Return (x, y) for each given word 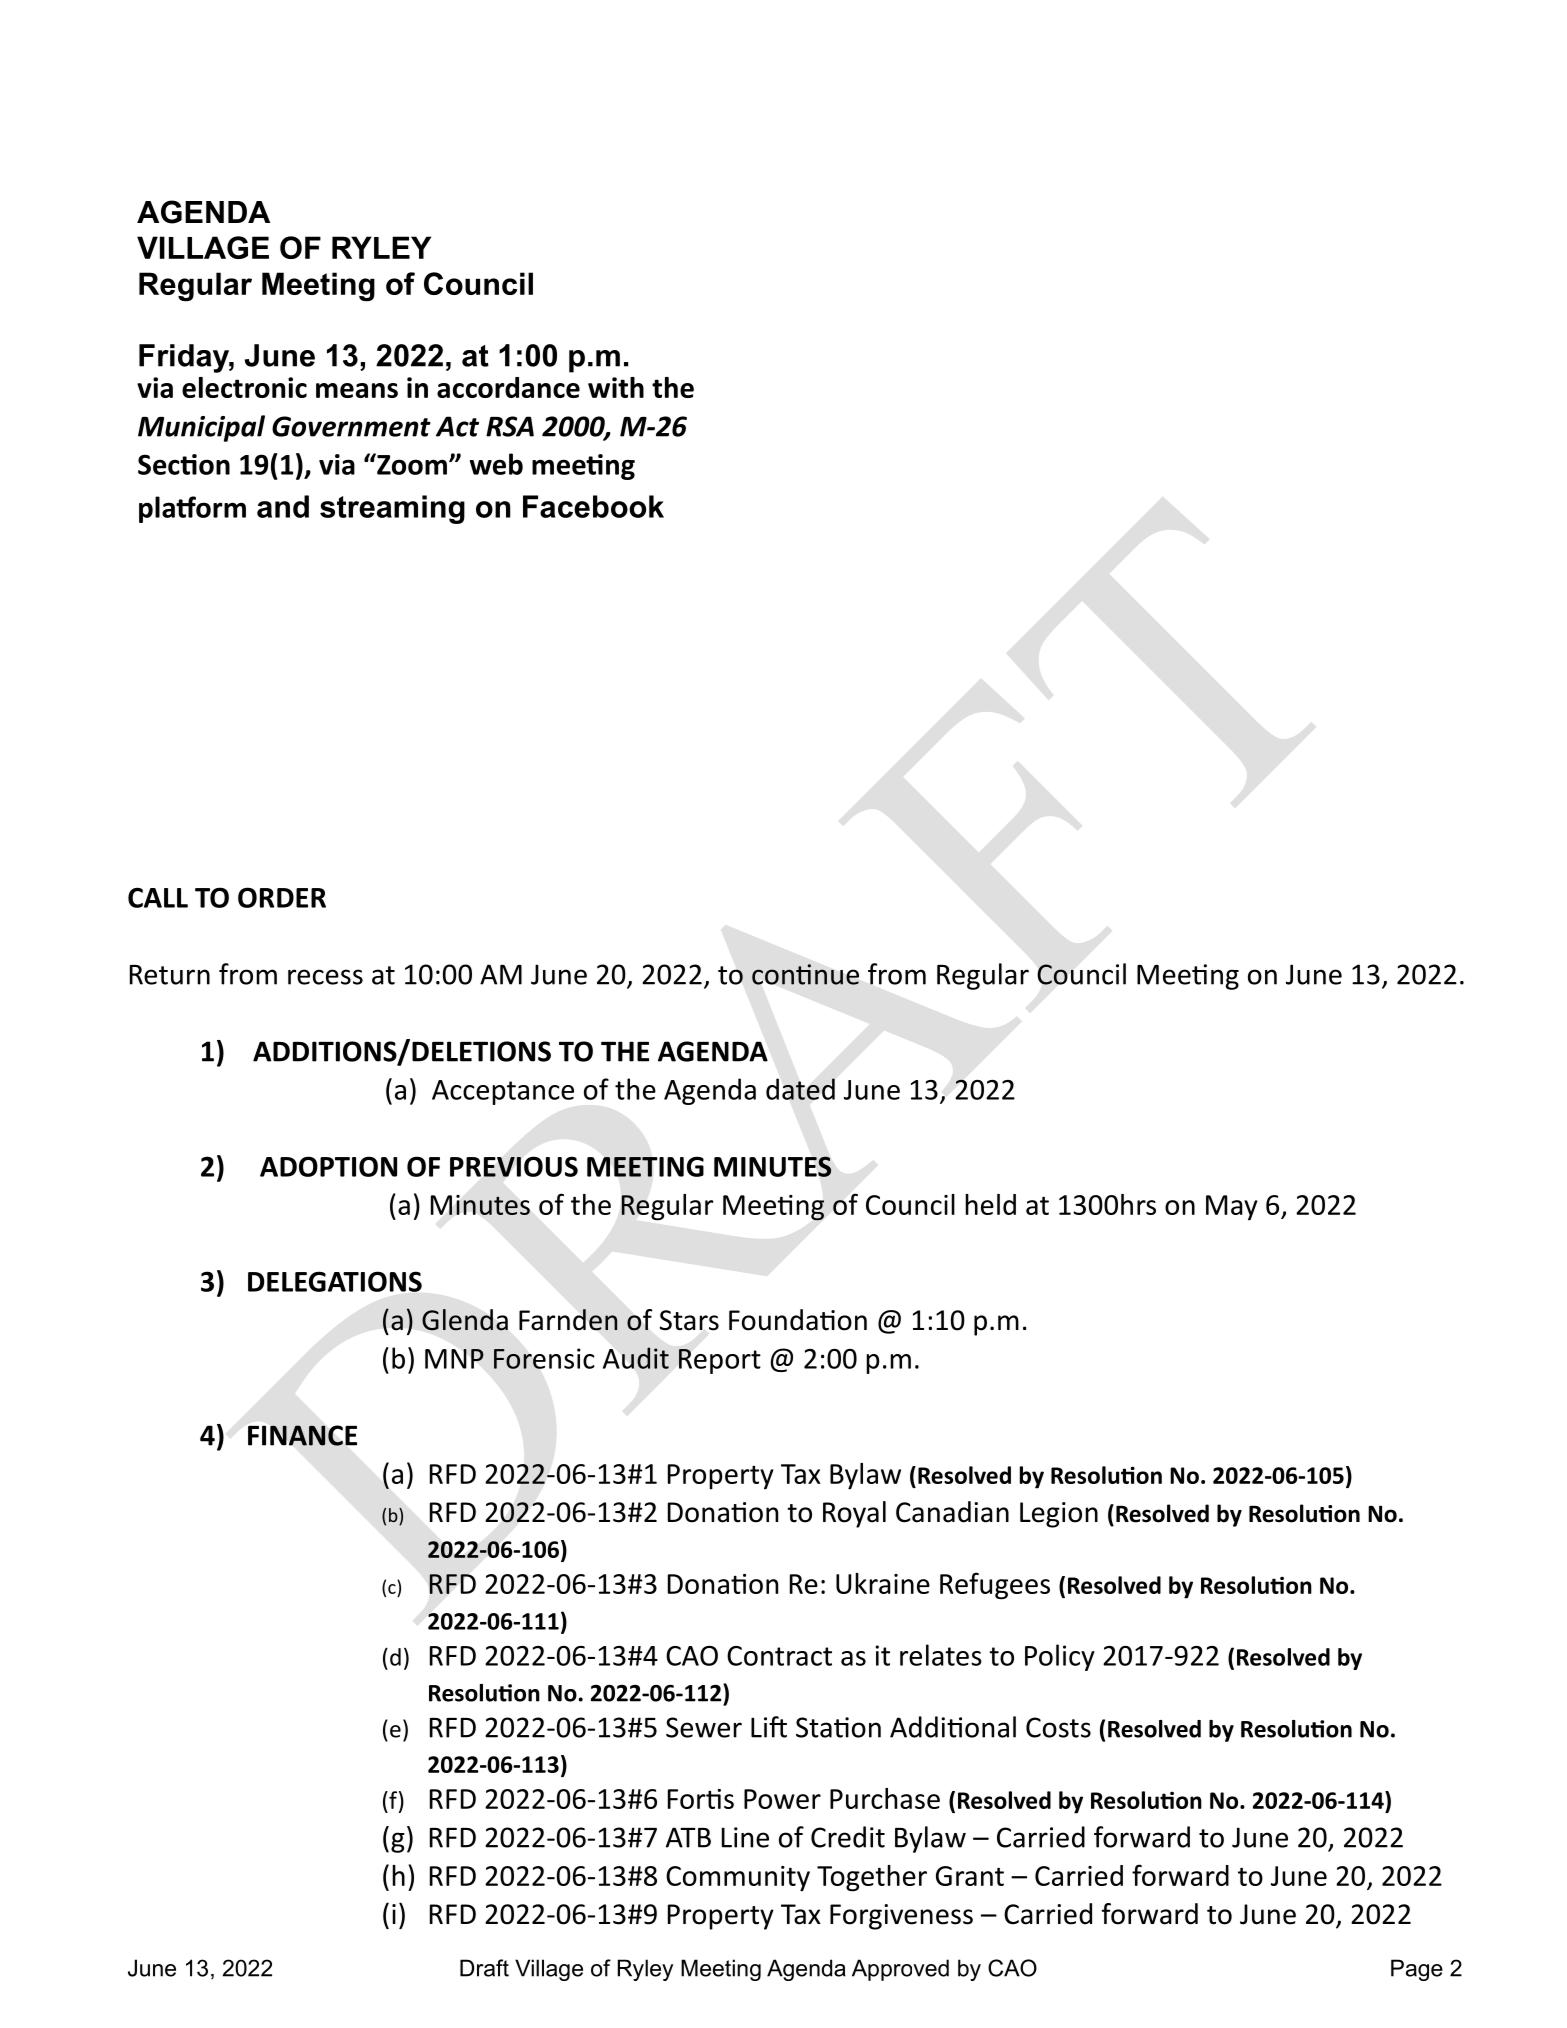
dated (800, 1089)
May (1232, 1208)
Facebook (593, 506)
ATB (688, 1837)
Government (351, 426)
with (616, 387)
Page (1417, 1970)
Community (738, 1879)
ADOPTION (328, 1166)
